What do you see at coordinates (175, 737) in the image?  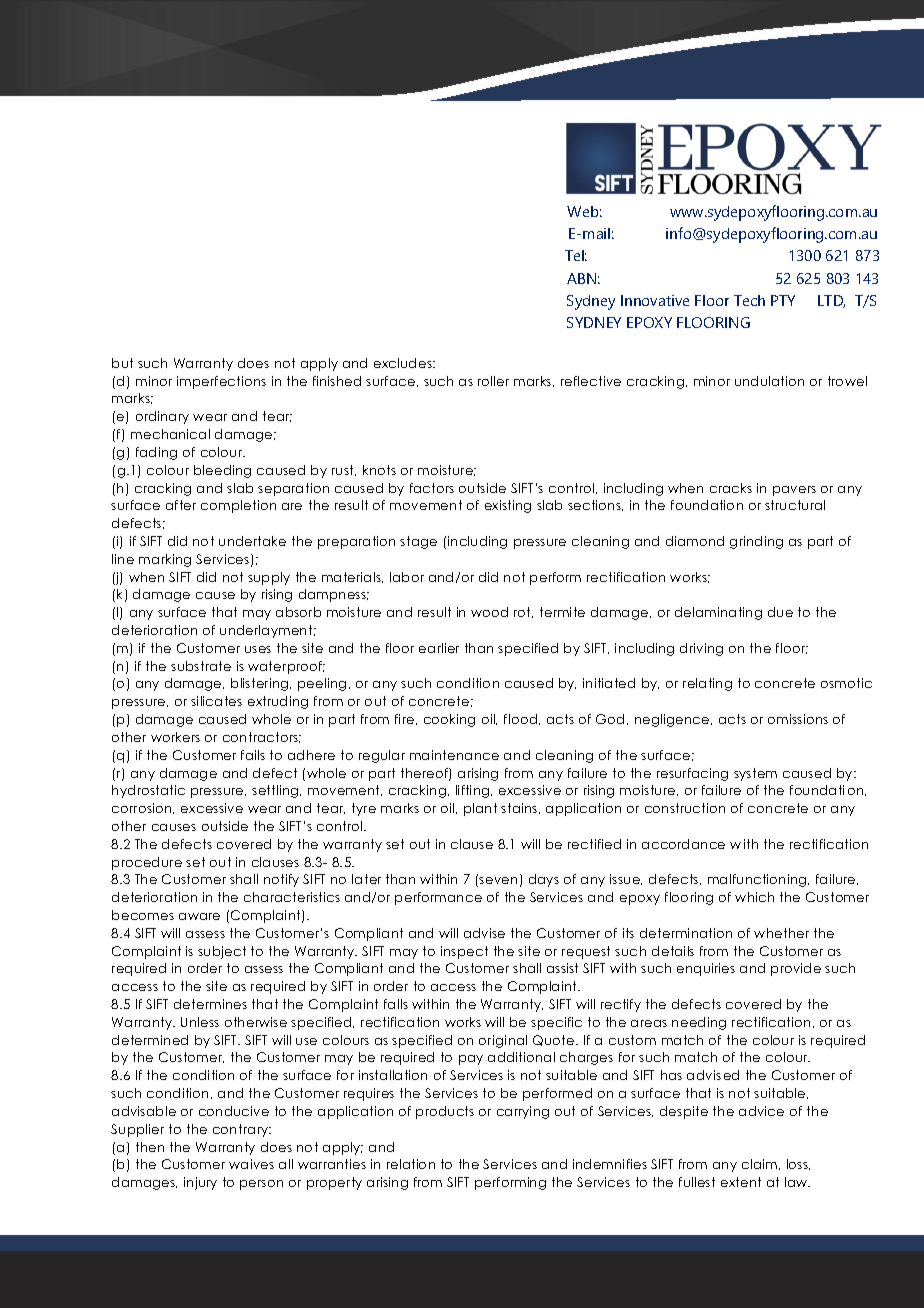 I see `workers` at bounding box center [175, 737].
